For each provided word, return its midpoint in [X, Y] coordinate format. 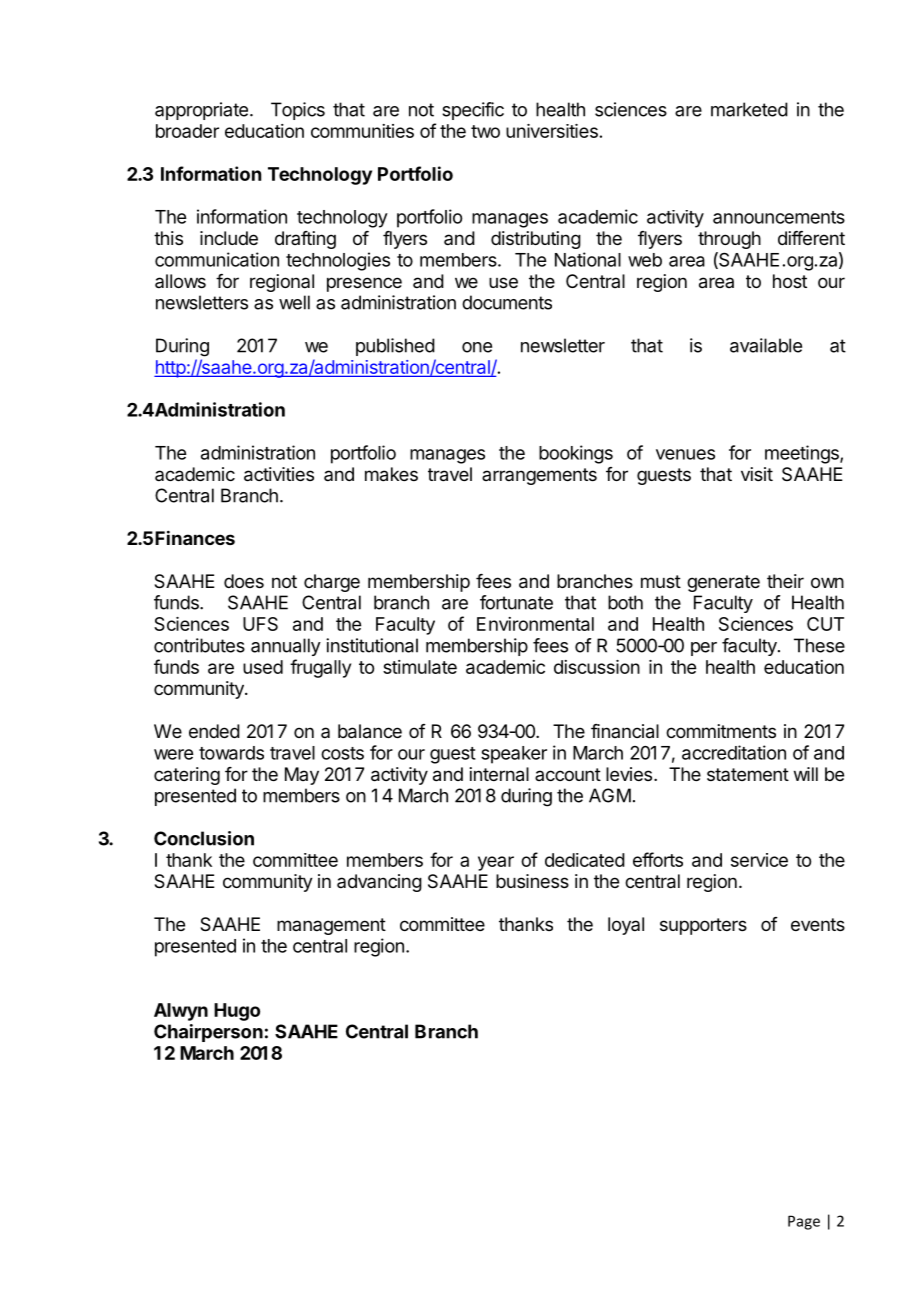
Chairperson [208, 1033]
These [819, 645]
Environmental [535, 624]
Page [804, 1222]
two [485, 131]
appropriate [201, 111]
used [263, 667]
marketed [749, 109]
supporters [703, 926]
